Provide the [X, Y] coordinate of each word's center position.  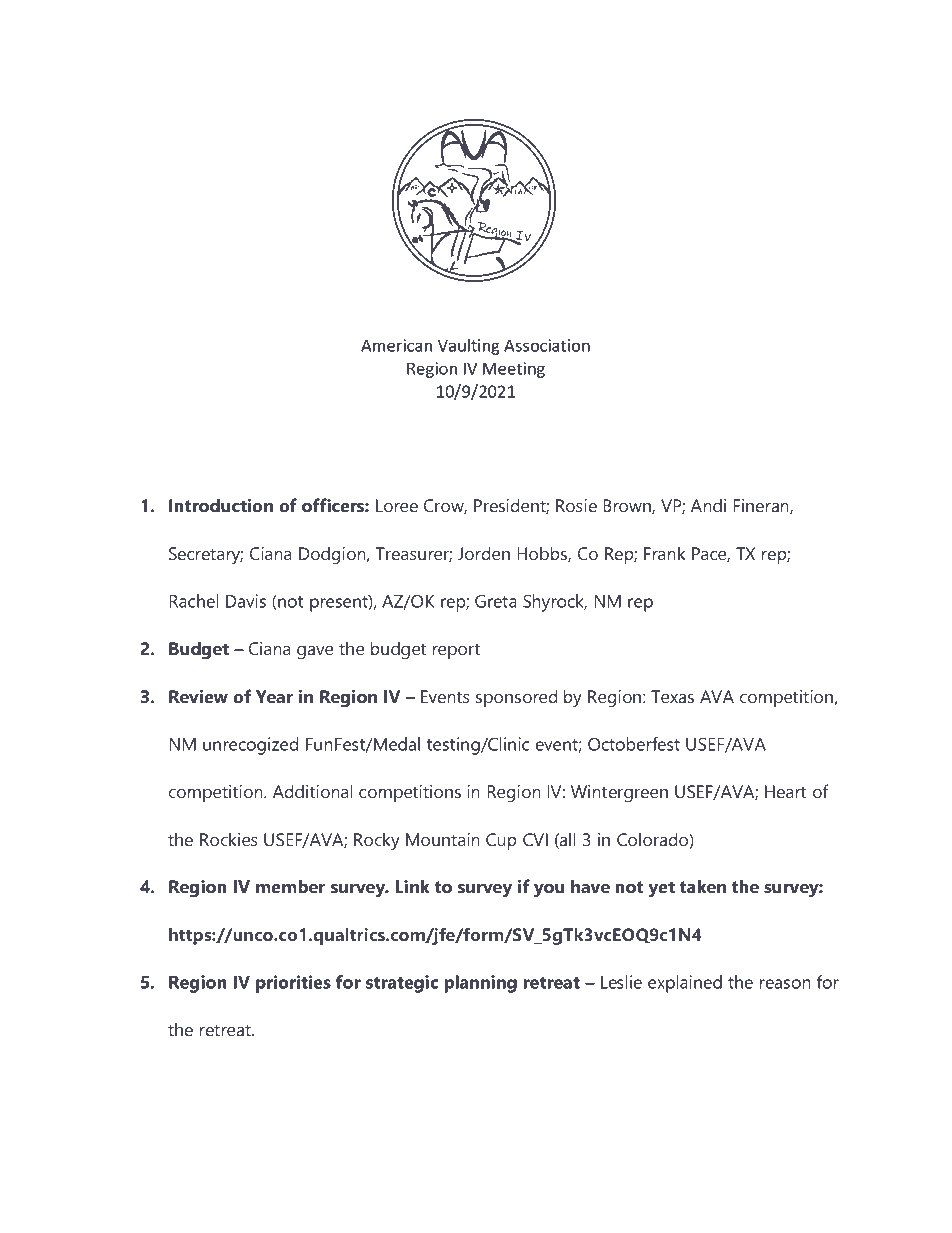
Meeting [514, 370]
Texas [672, 696]
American [396, 345]
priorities [293, 984]
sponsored [516, 698]
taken [703, 886]
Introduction [221, 505]
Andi [708, 505]
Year [274, 696]
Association [547, 345]
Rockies [229, 839]
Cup [501, 841]
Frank [665, 553]
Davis [246, 601]
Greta [496, 601]
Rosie [576, 505]
